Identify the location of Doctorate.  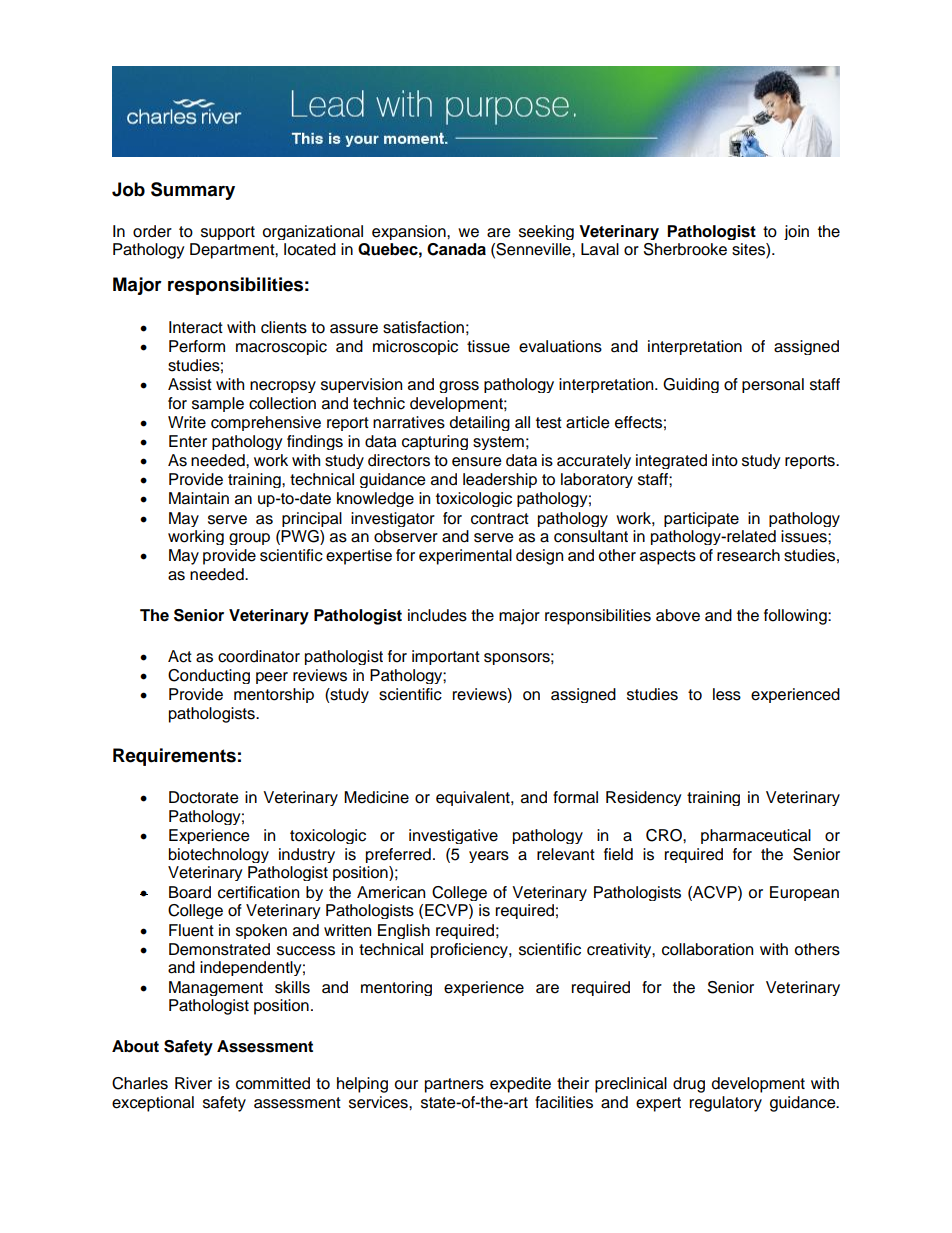
(204, 797).
